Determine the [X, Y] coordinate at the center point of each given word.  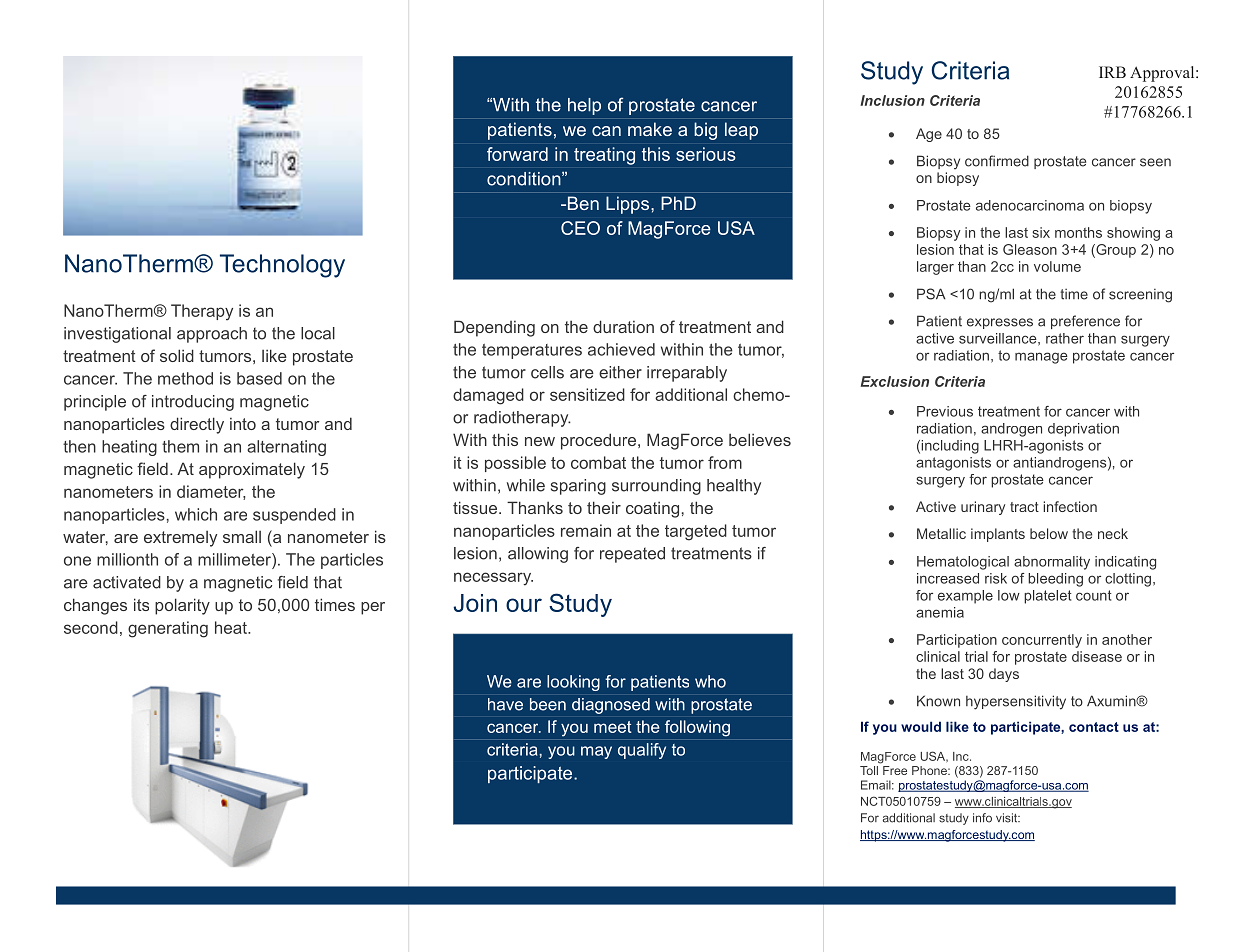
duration [623, 326]
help [584, 106]
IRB [1112, 72]
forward [517, 154]
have [505, 704]
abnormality [1052, 563]
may [596, 752]
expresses [1000, 323]
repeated [632, 555]
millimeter [235, 559]
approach [212, 335]
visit [1008, 818]
